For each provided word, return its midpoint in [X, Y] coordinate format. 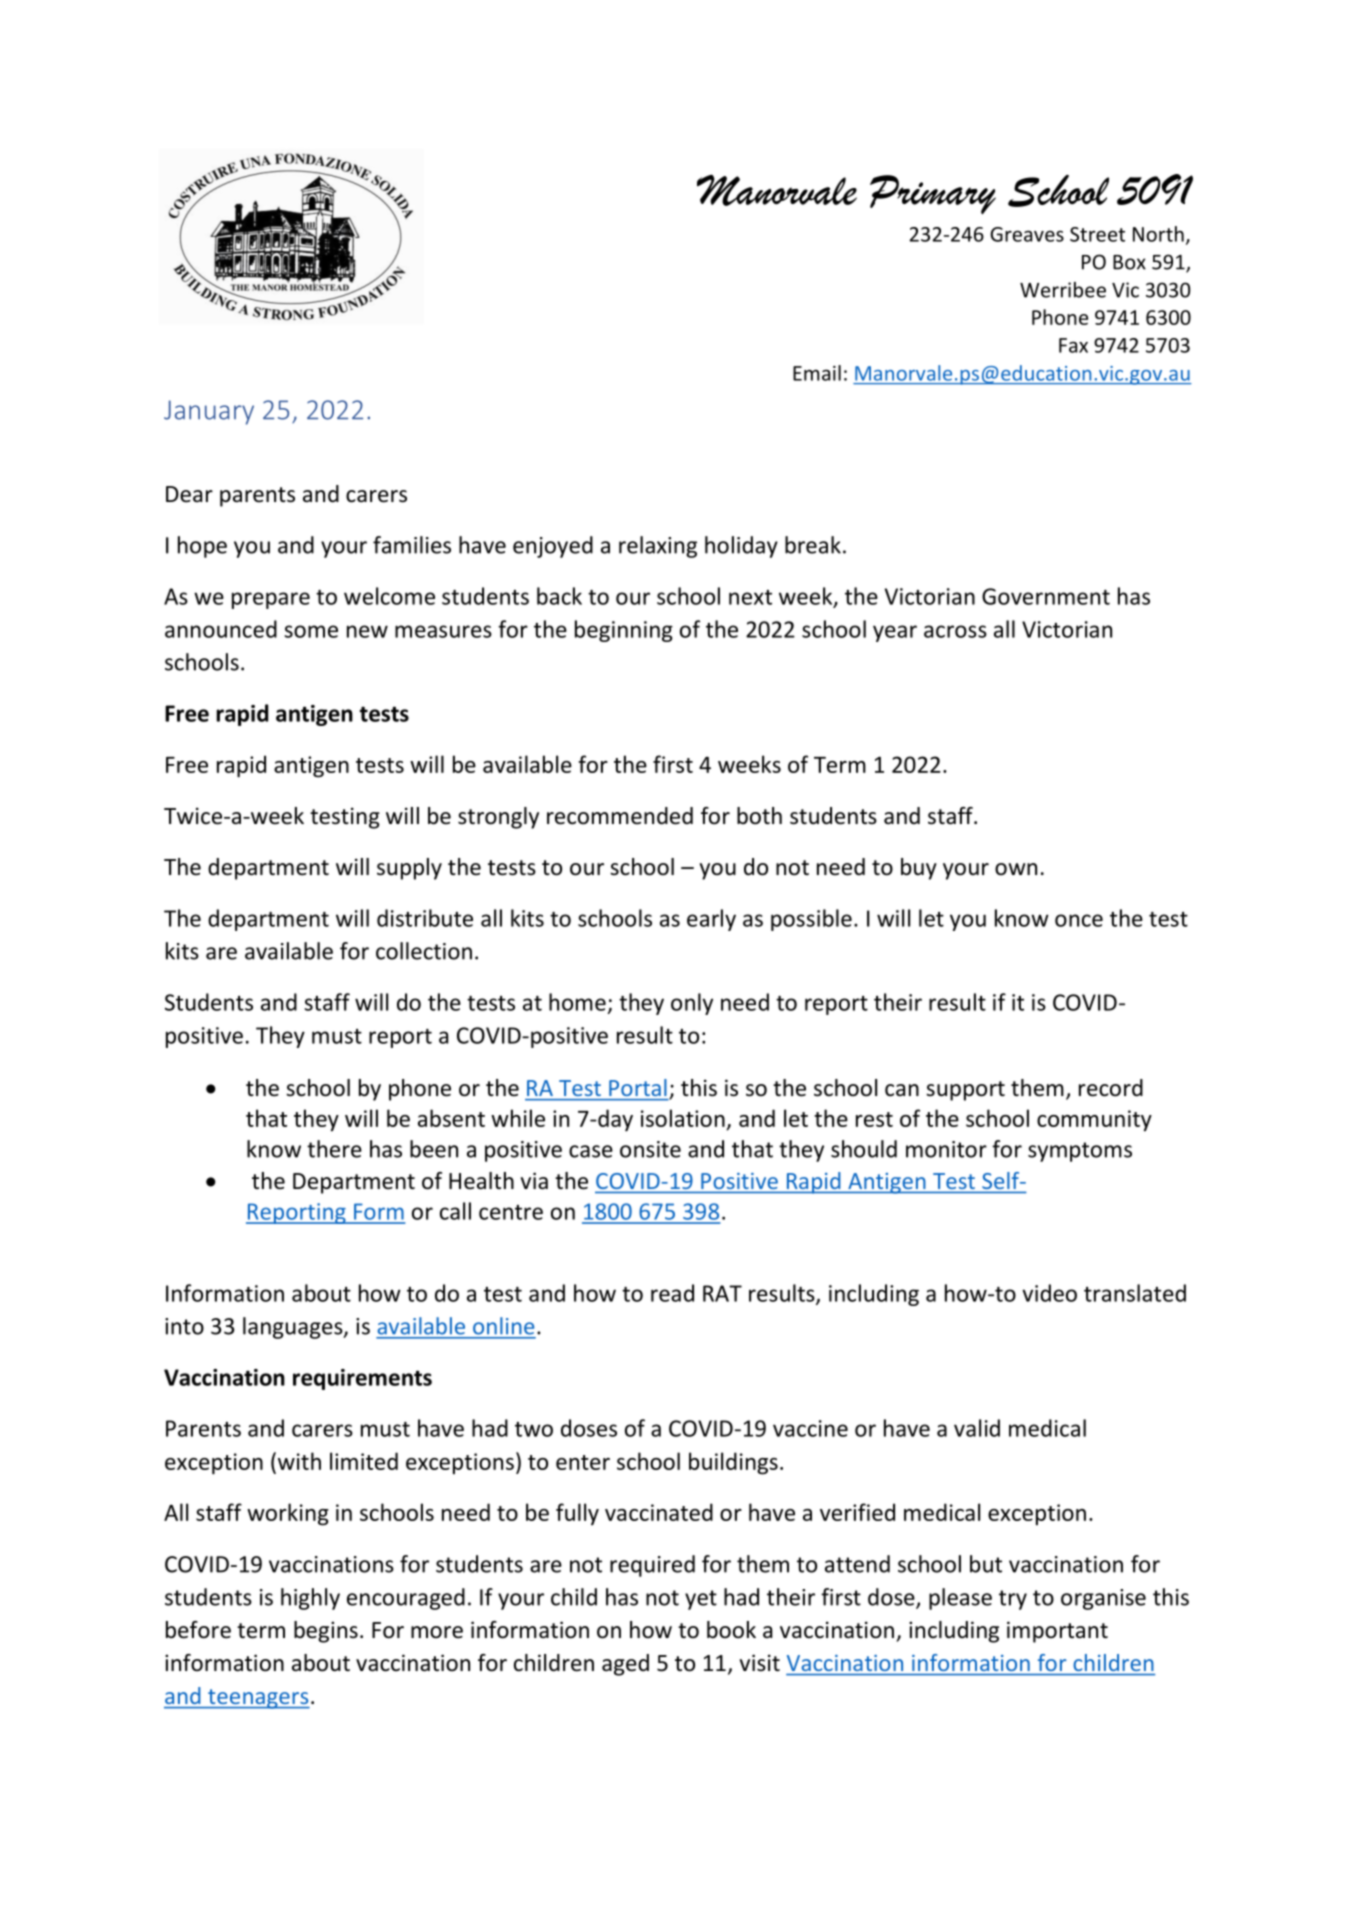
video [1049, 1293]
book [731, 1630]
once [1079, 920]
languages [294, 1328]
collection [424, 951]
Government [1046, 596]
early [711, 920]
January [209, 412]
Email [817, 373]
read [672, 1293]
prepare [271, 600]
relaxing [658, 547]
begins [326, 1632]
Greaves [1027, 234]
